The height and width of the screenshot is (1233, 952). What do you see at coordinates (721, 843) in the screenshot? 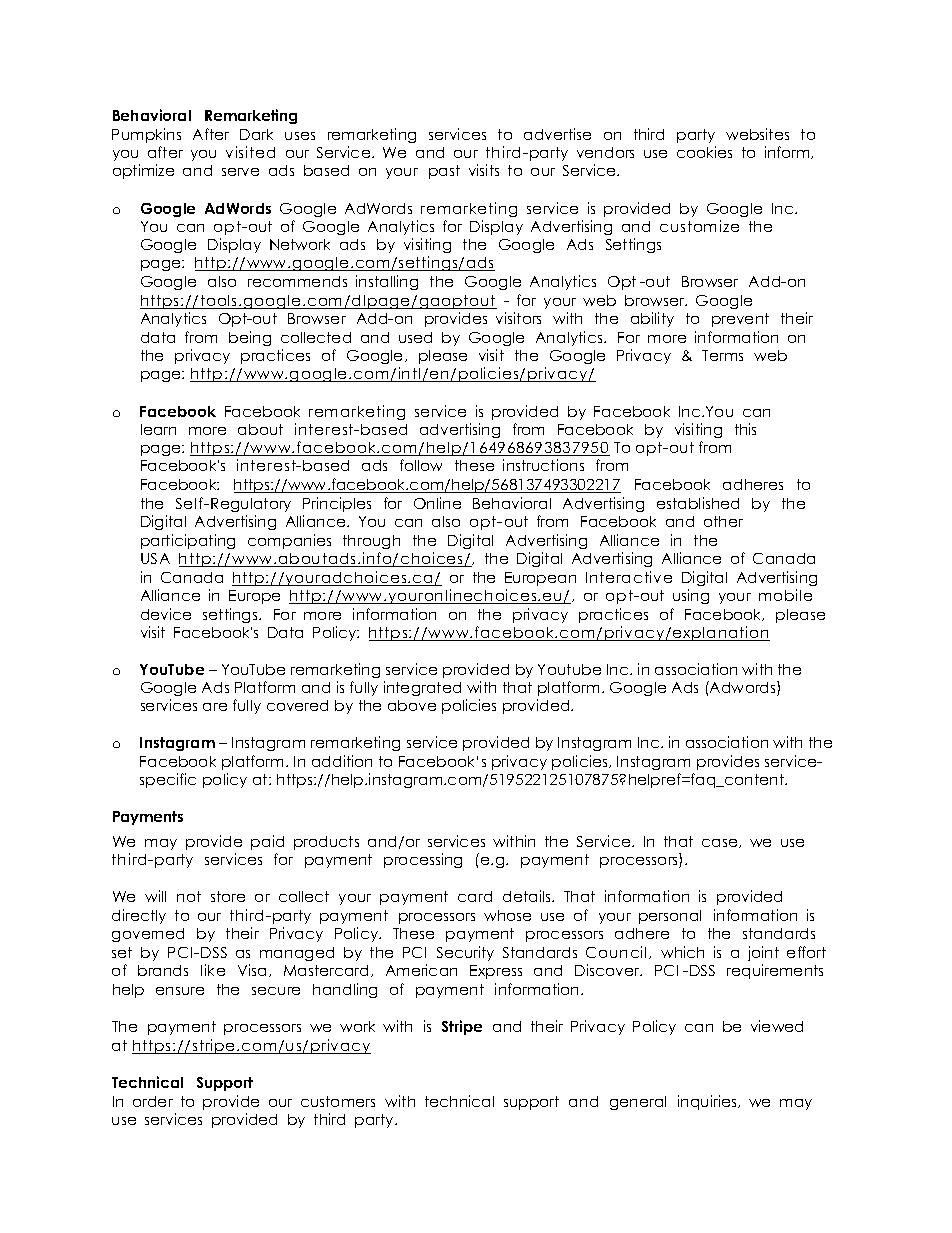
I see `case` at bounding box center [721, 843].
